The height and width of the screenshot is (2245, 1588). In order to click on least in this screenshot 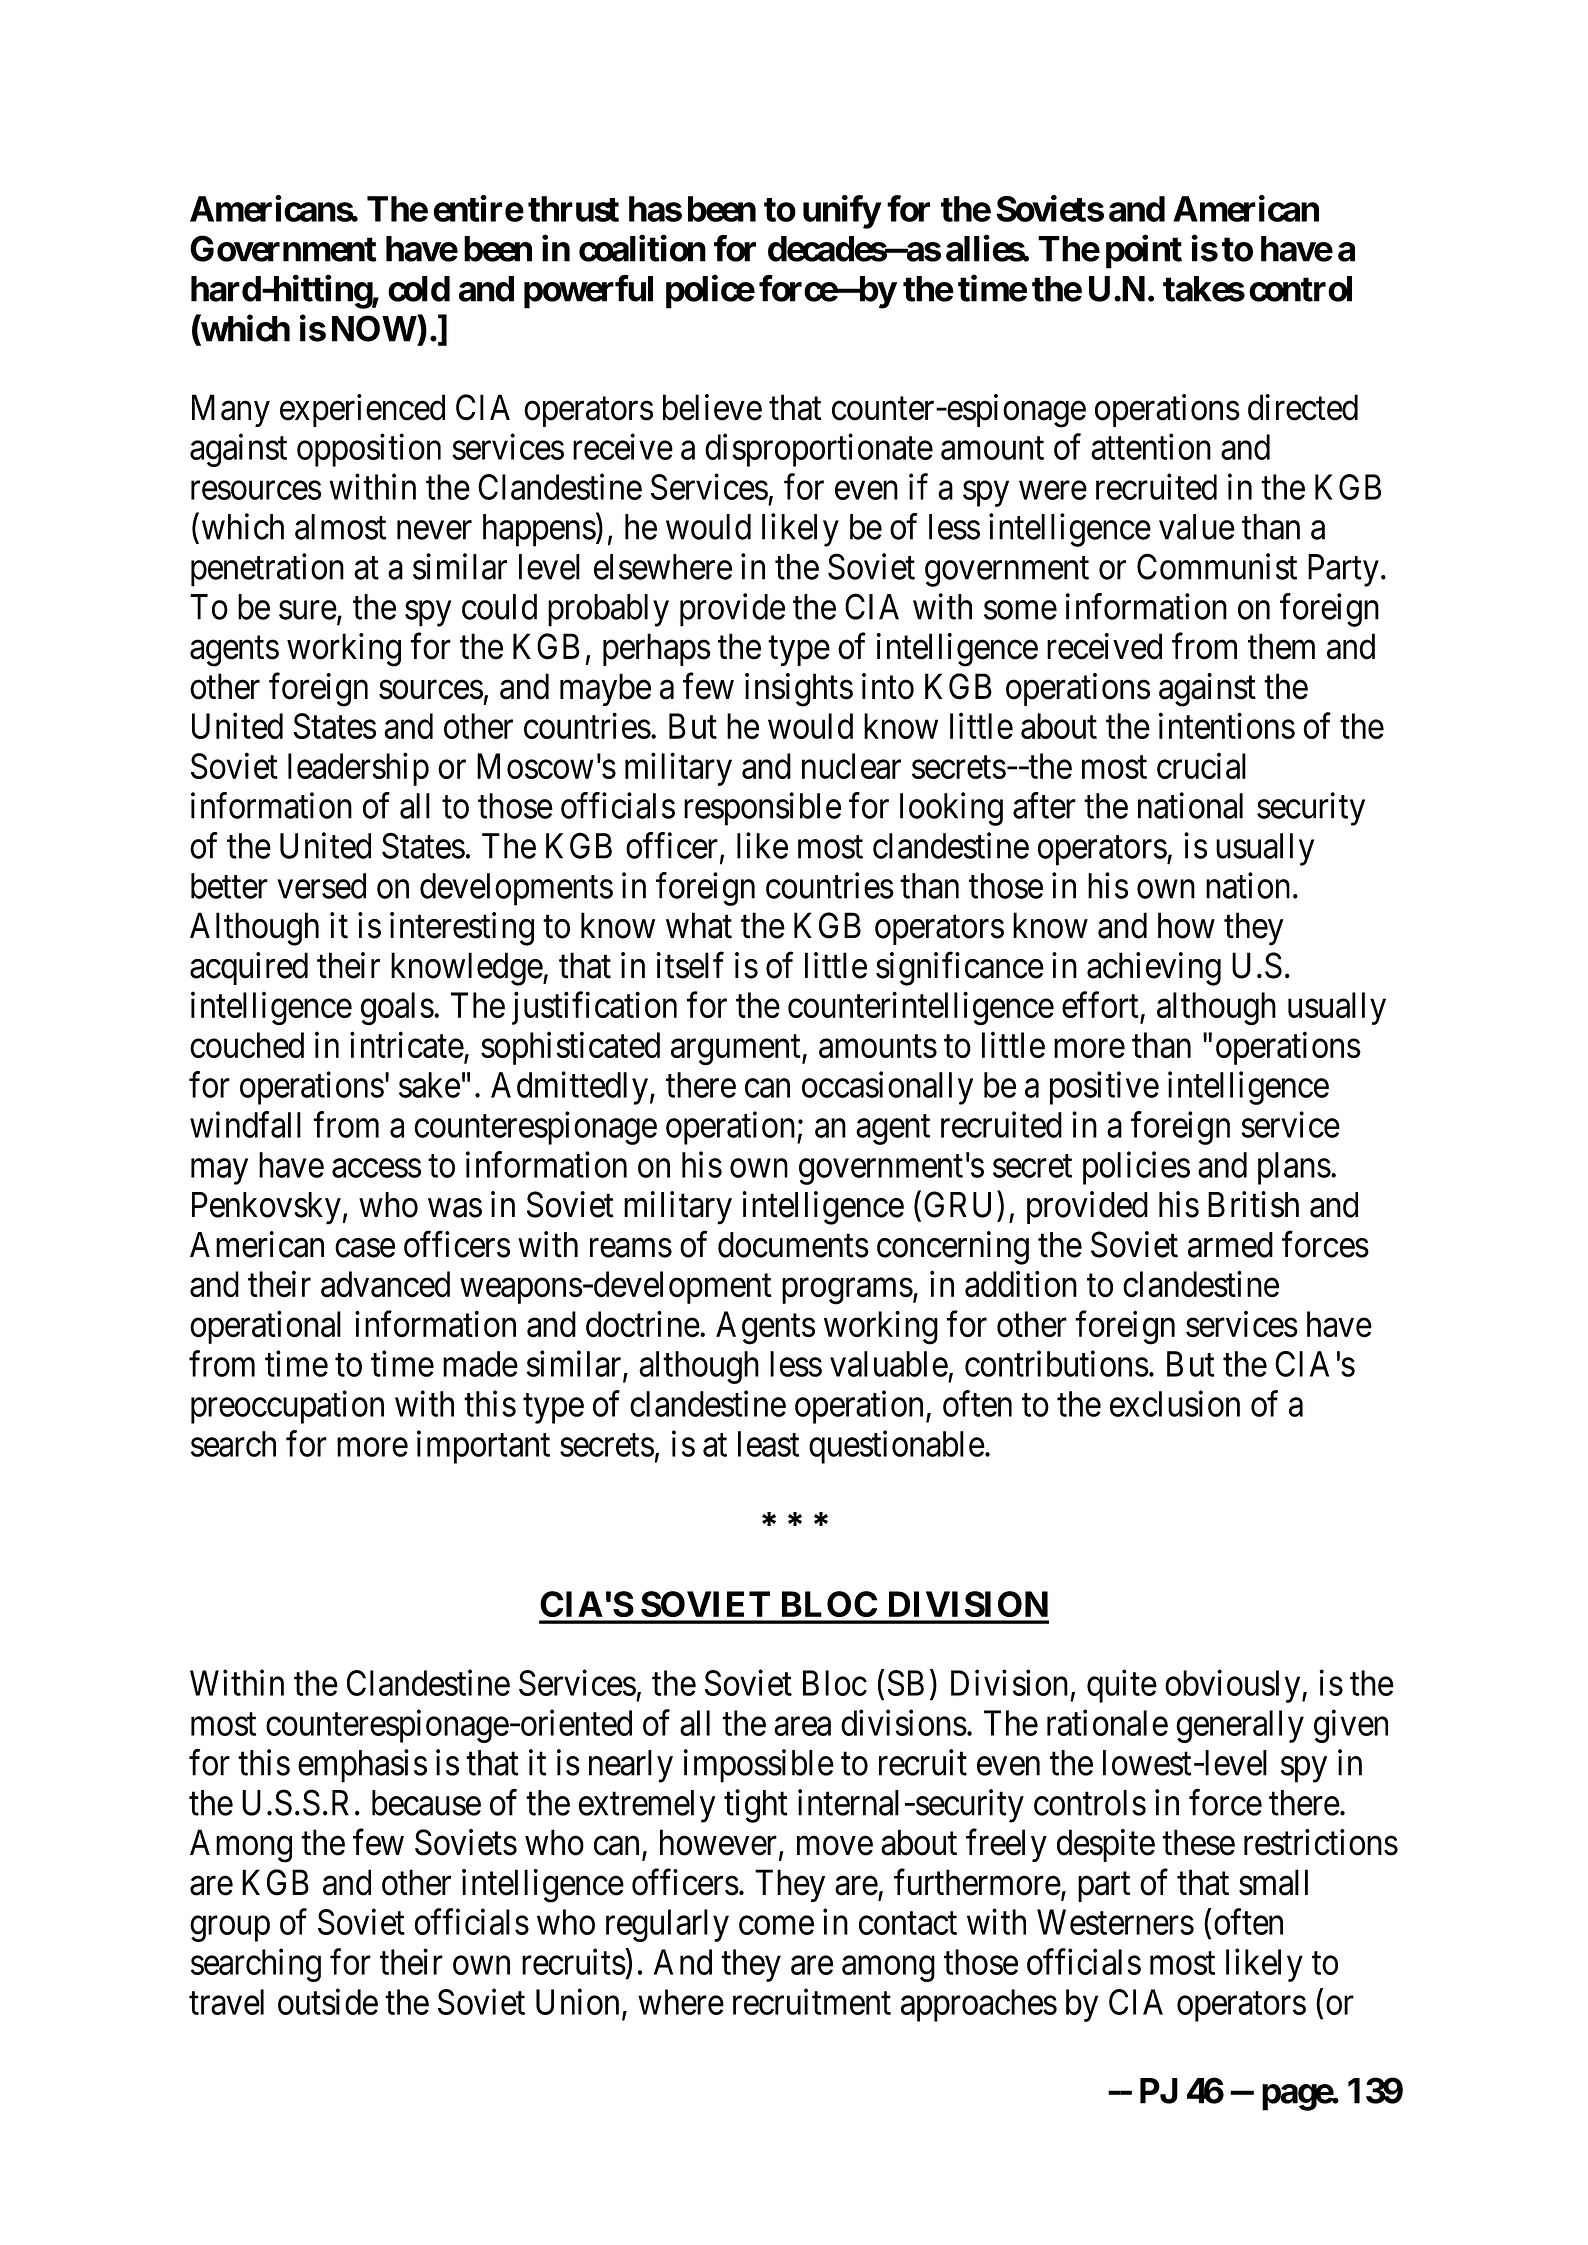, I will do `click(768, 1444)`.
